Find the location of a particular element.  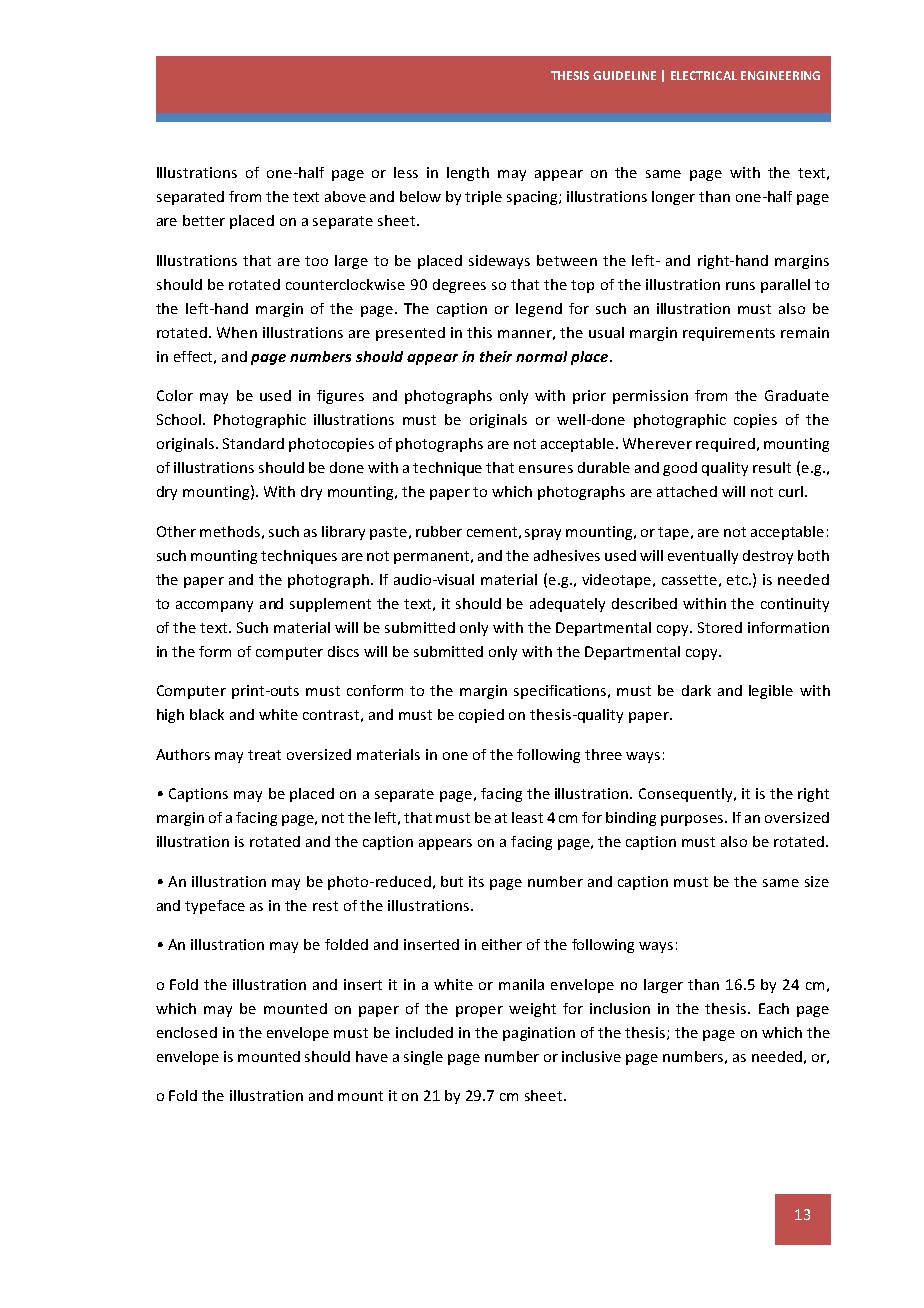

enclosed is located at coordinates (187, 1032).
